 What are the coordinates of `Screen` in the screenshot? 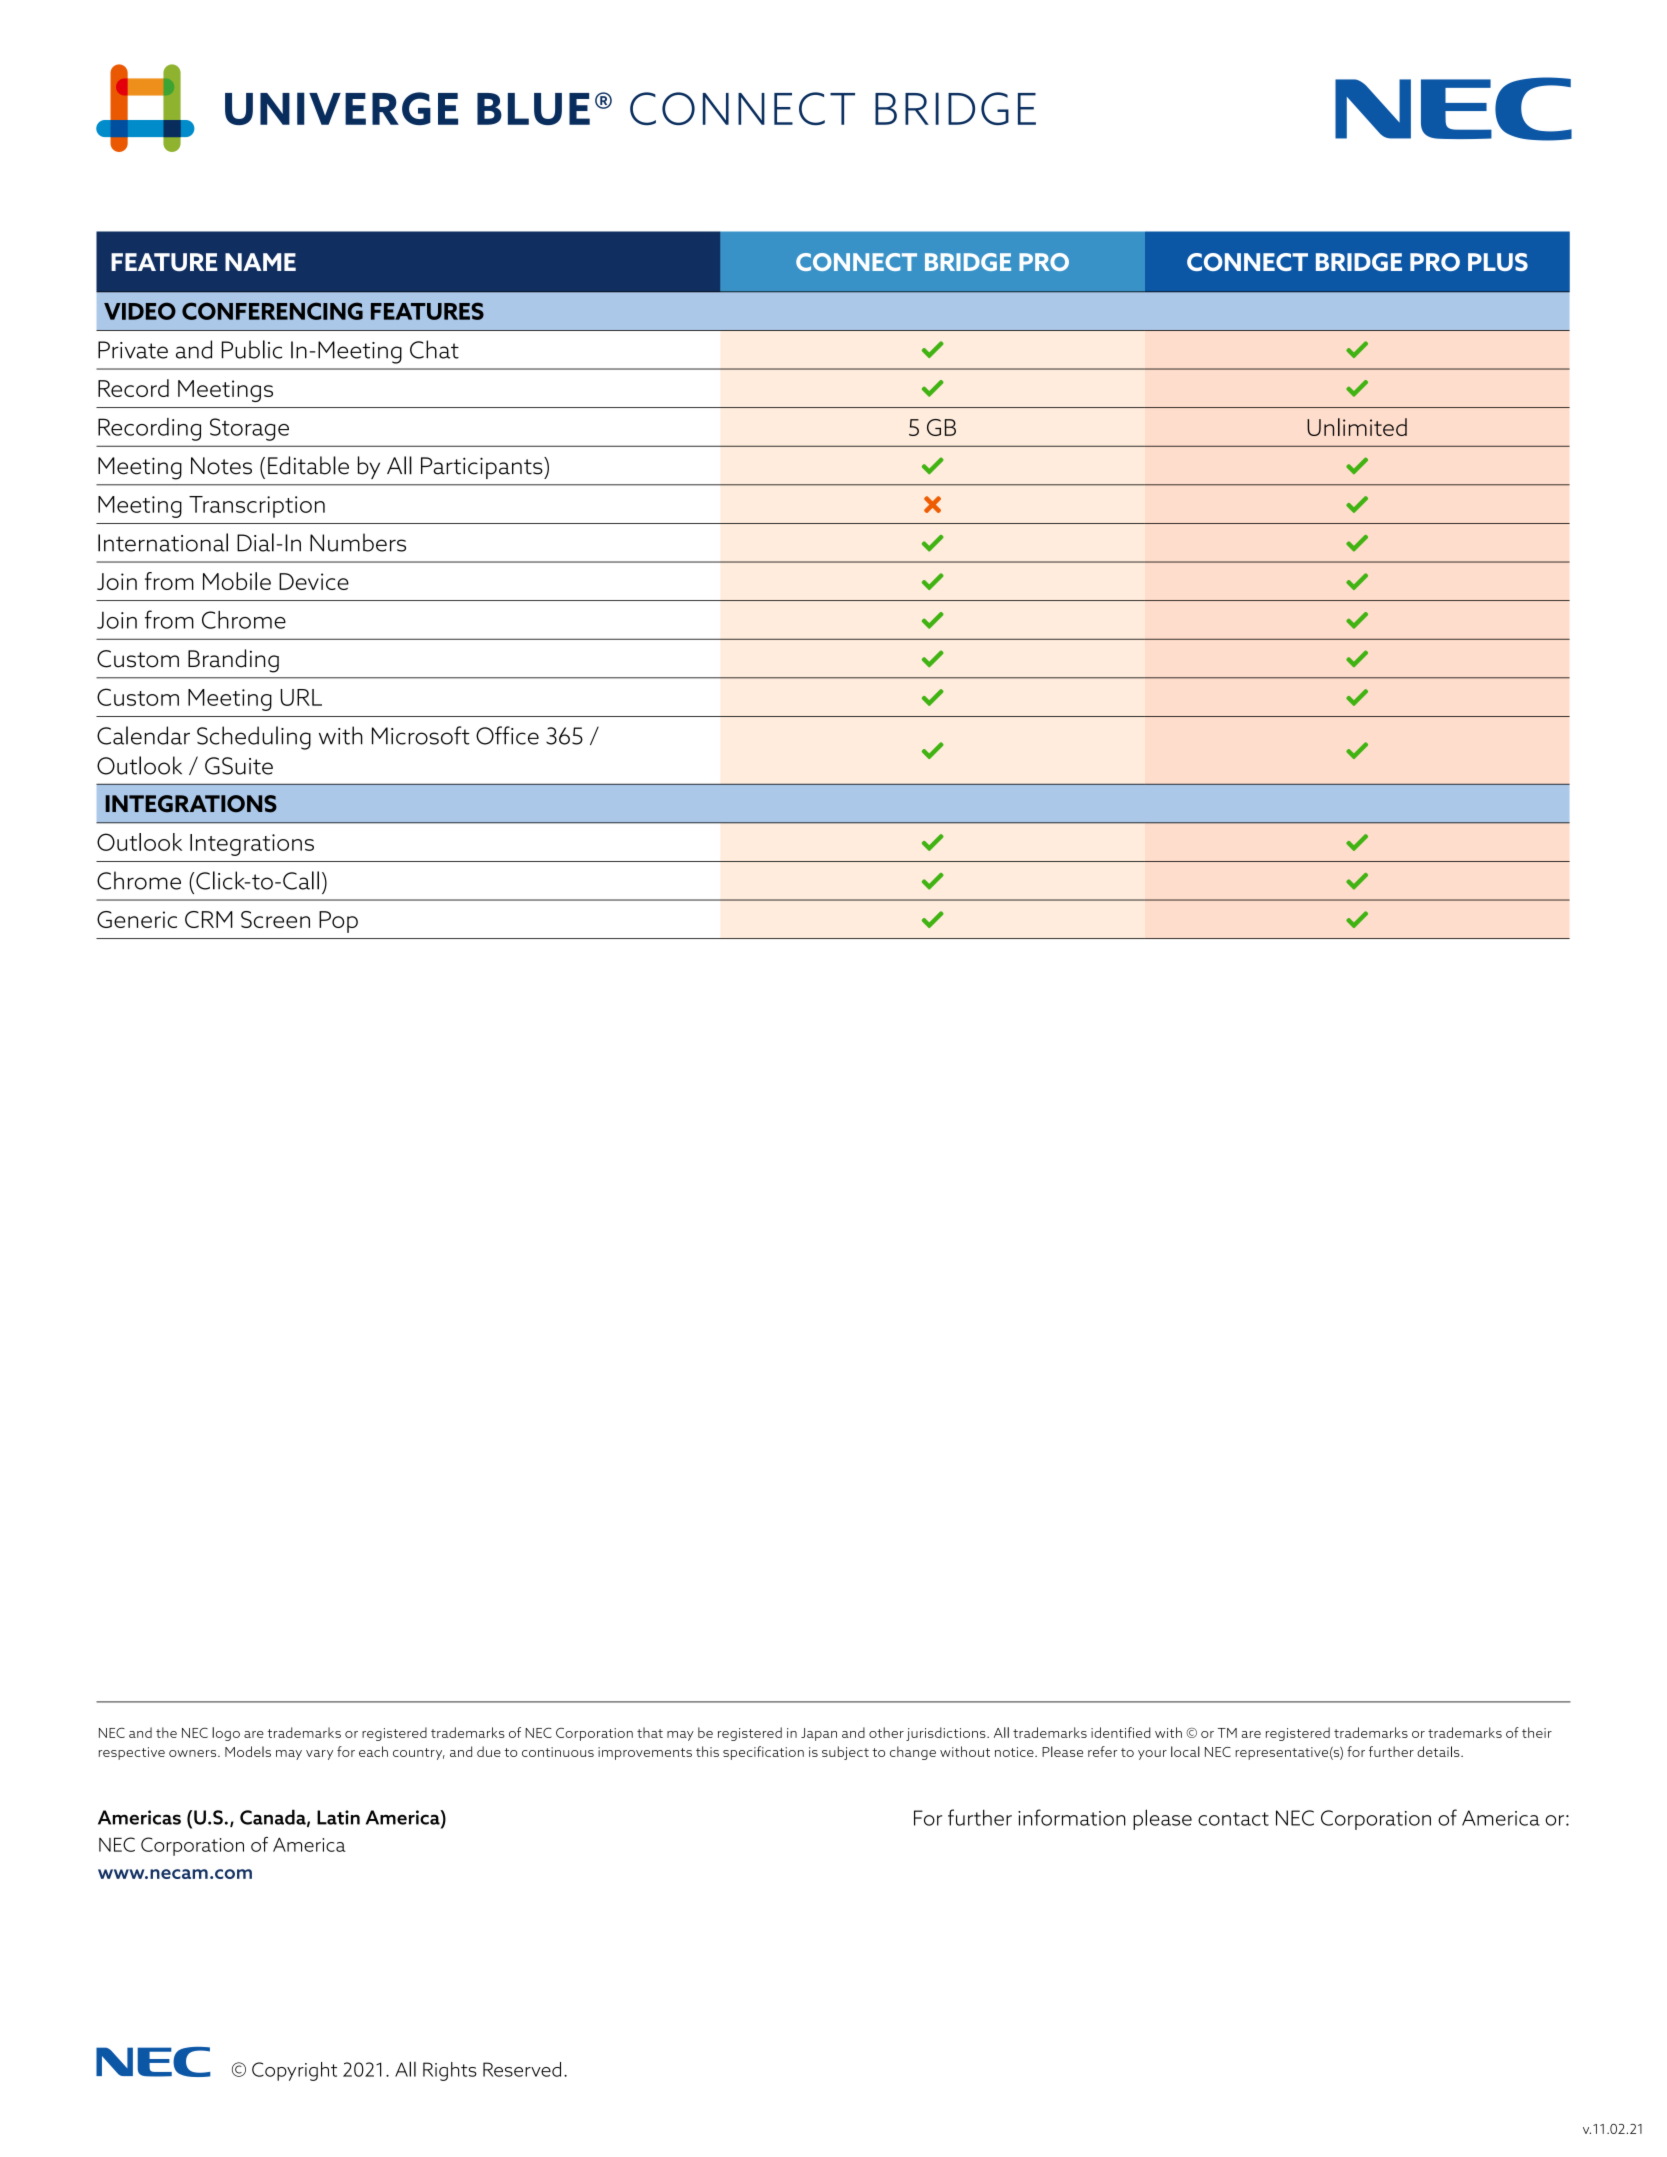 It's located at (275, 919).
